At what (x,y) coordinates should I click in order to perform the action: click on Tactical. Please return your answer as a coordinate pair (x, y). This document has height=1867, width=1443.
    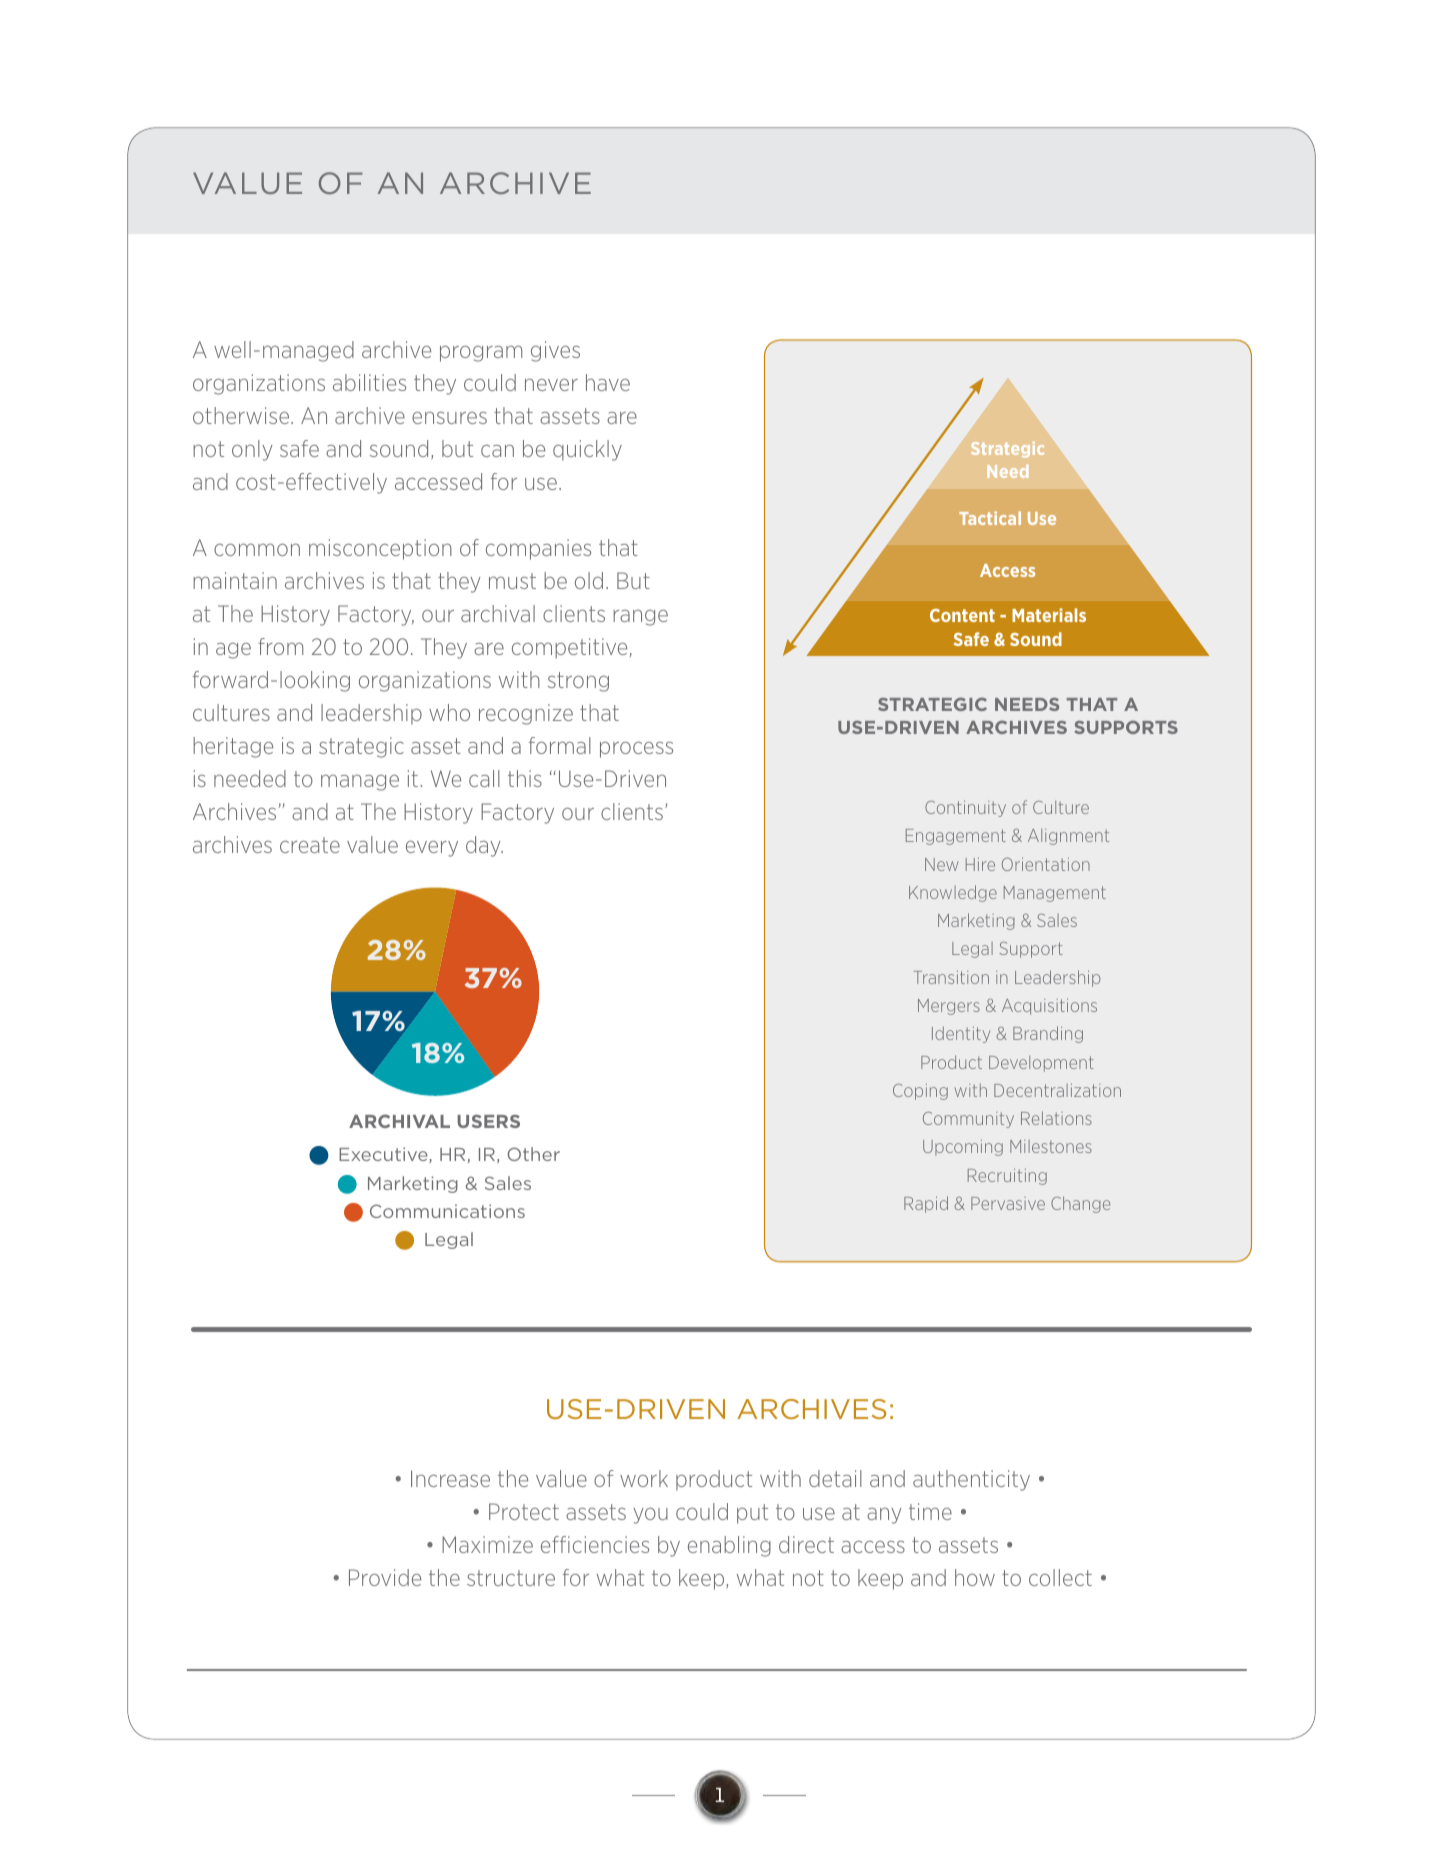
    Looking at the image, I should click on (990, 518).
